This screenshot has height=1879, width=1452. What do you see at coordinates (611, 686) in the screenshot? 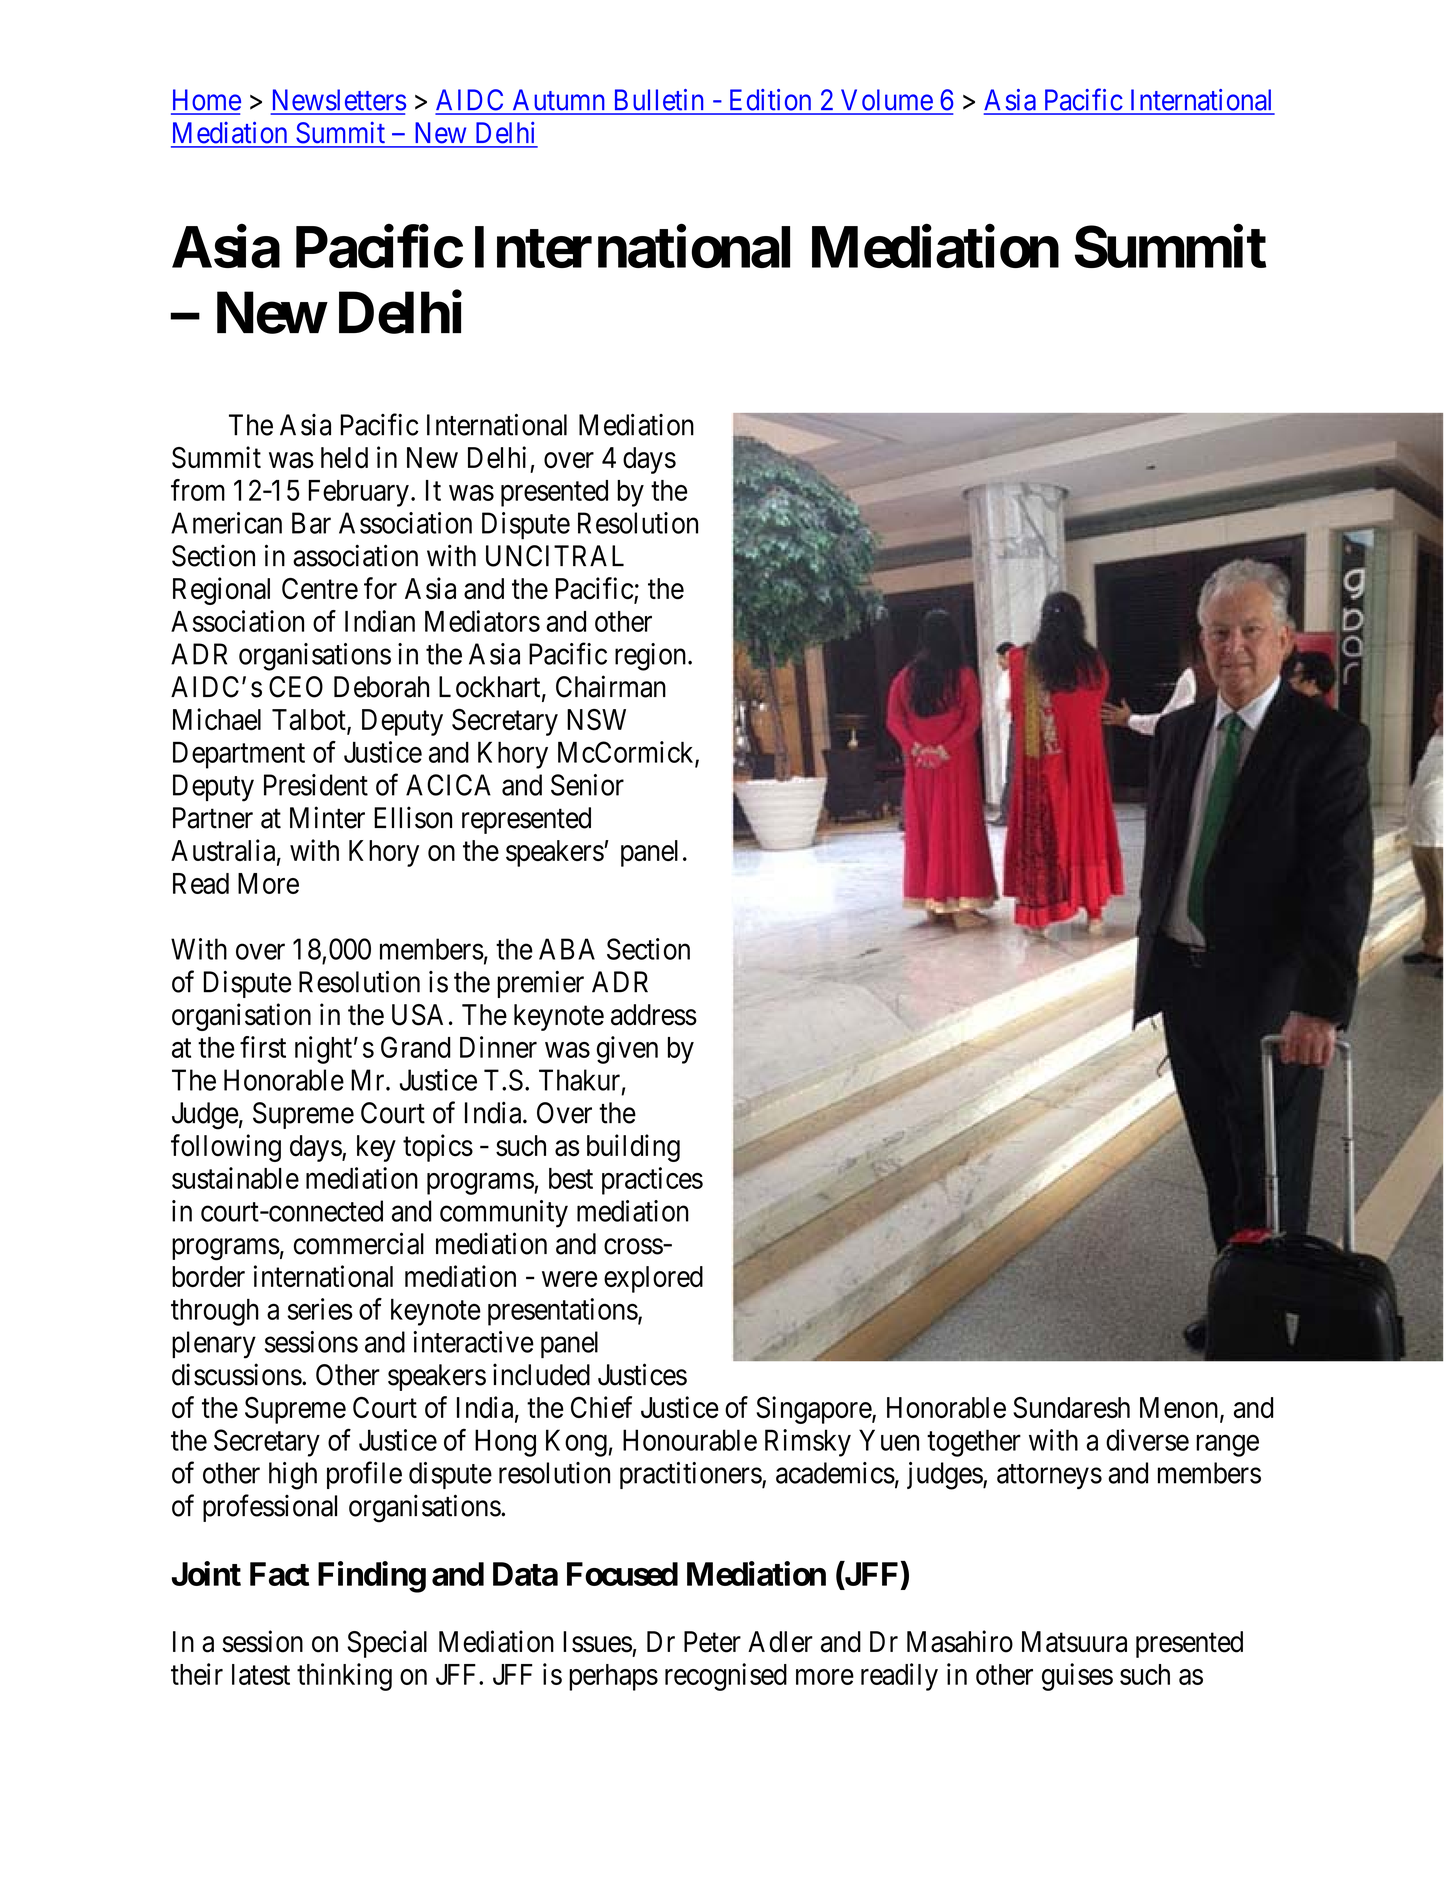
I see `Chairman` at bounding box center [611, 686].
